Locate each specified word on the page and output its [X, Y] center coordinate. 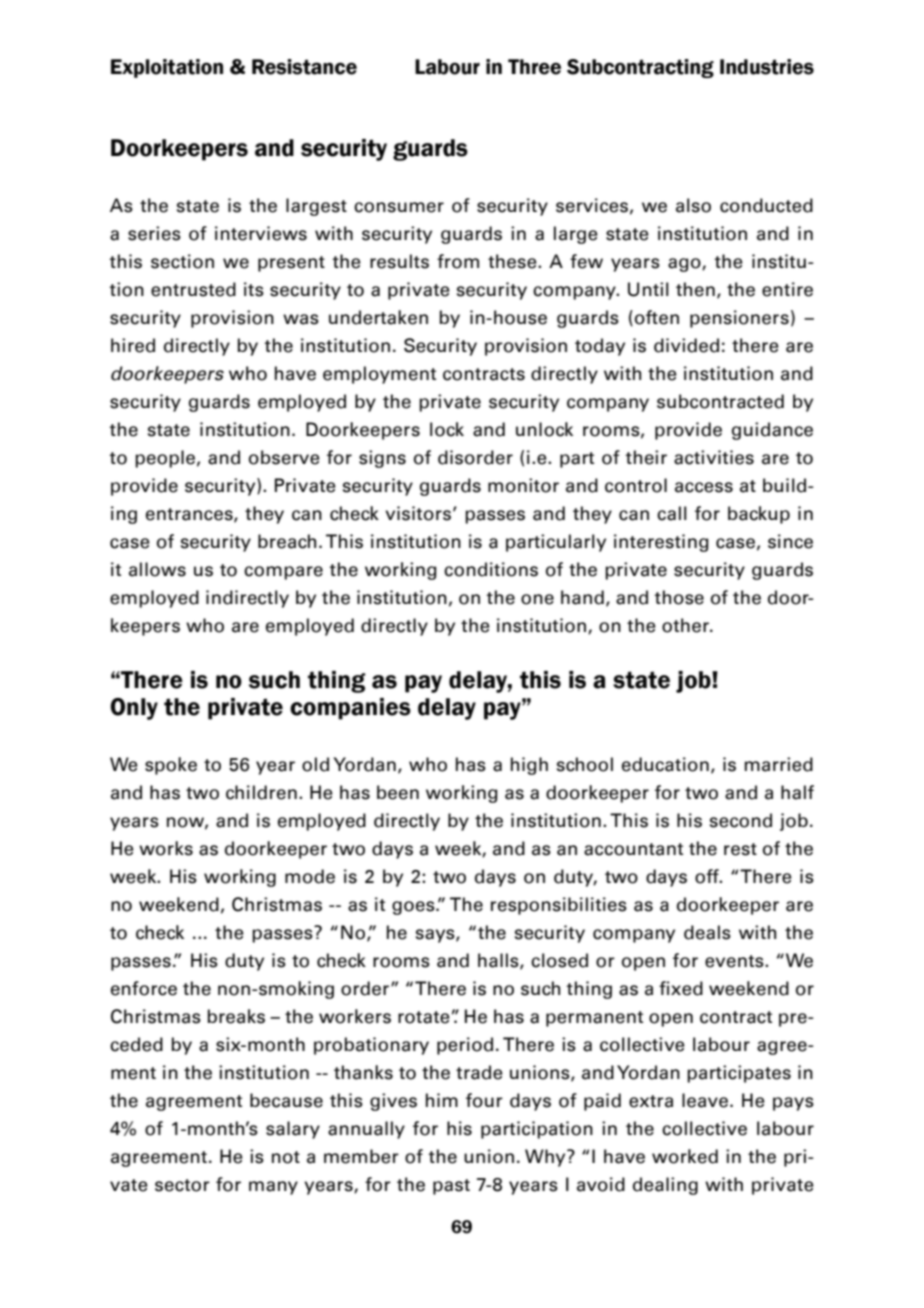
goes [414, 908]
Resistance [304, 67]
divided [686, 345]
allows [157, 569]
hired [133, 345]
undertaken [378, 317]
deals [707, 932]
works [166, 848]
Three [534, 67]
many [273, 1188]
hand [582, 597]
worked [685, 1156]
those [679, 597]
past [451, 1187]
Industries [767, 67]
